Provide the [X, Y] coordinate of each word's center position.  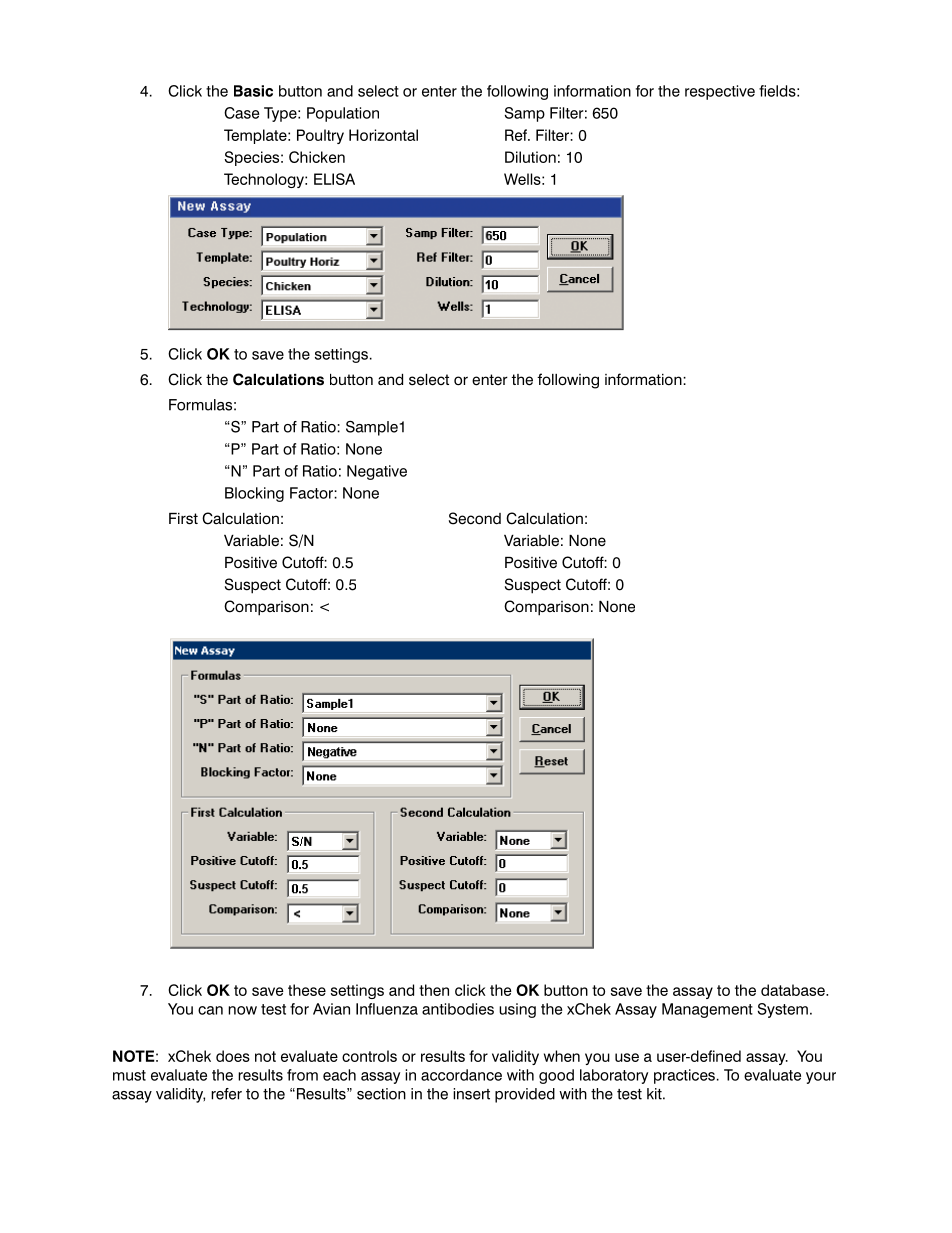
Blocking [254, 494]
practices [684, 1076]
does [233, 1056]
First [183, 519]
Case [241, 113]
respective [720, 92]
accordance [461, 1075]
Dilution [530, 157]
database [794, 990]
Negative [377, 472]
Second [475, 518]
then [434, 990]
